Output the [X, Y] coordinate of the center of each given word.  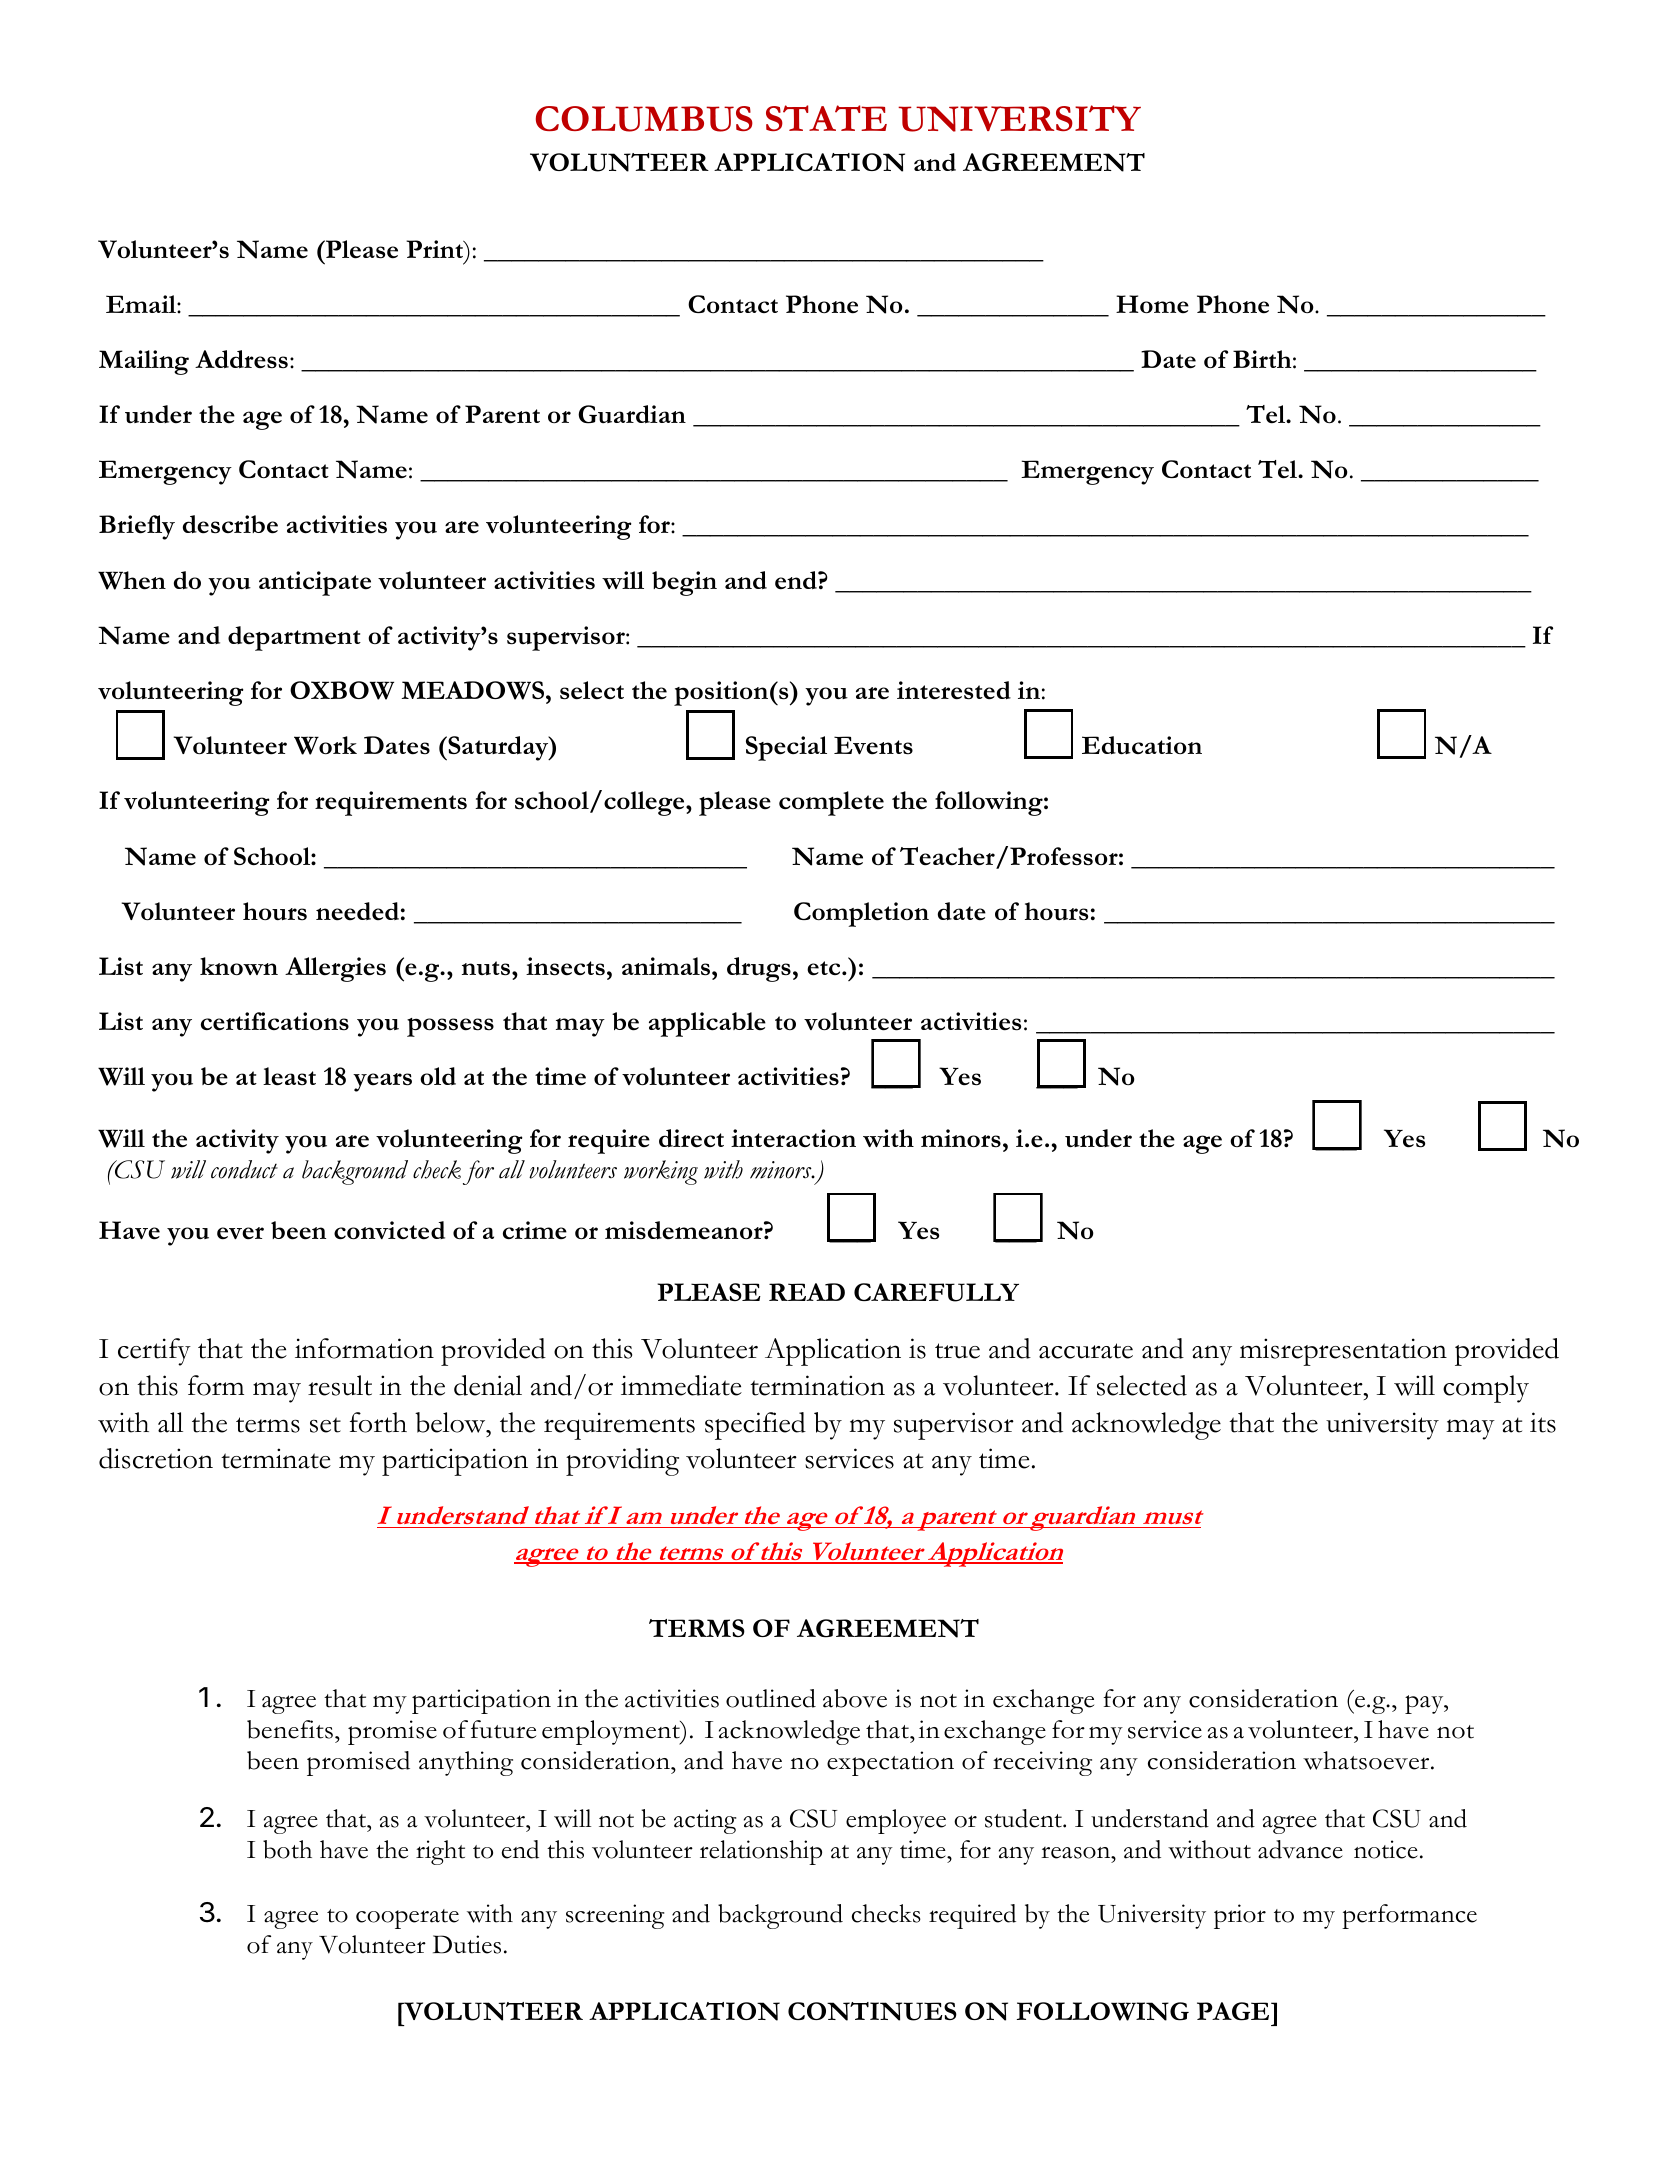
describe [230, 524]
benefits [290, 1729]
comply [1486, 1389]
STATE [826, 118]
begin [684, 583]
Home [1152, 304]
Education [1142, 745]
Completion [861, 914]
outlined [771, 1698]
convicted [389, 1230]
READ [807, 1292]
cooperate [407, 1919]
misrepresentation [1343, 1352]
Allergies [335, 969]
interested [954, 690]
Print [436, 249]
